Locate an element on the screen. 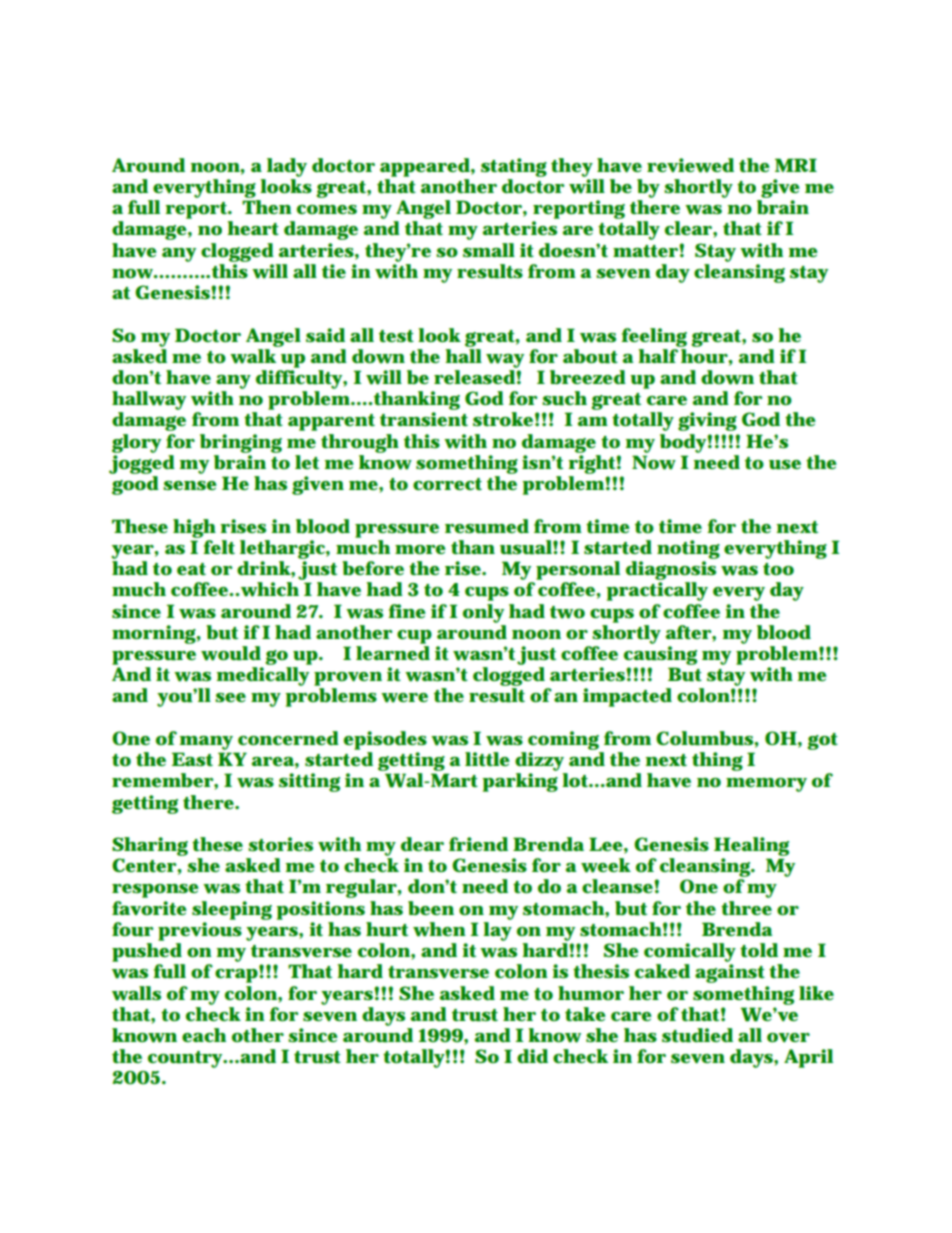  sense is located at coordinates (190, 485).
